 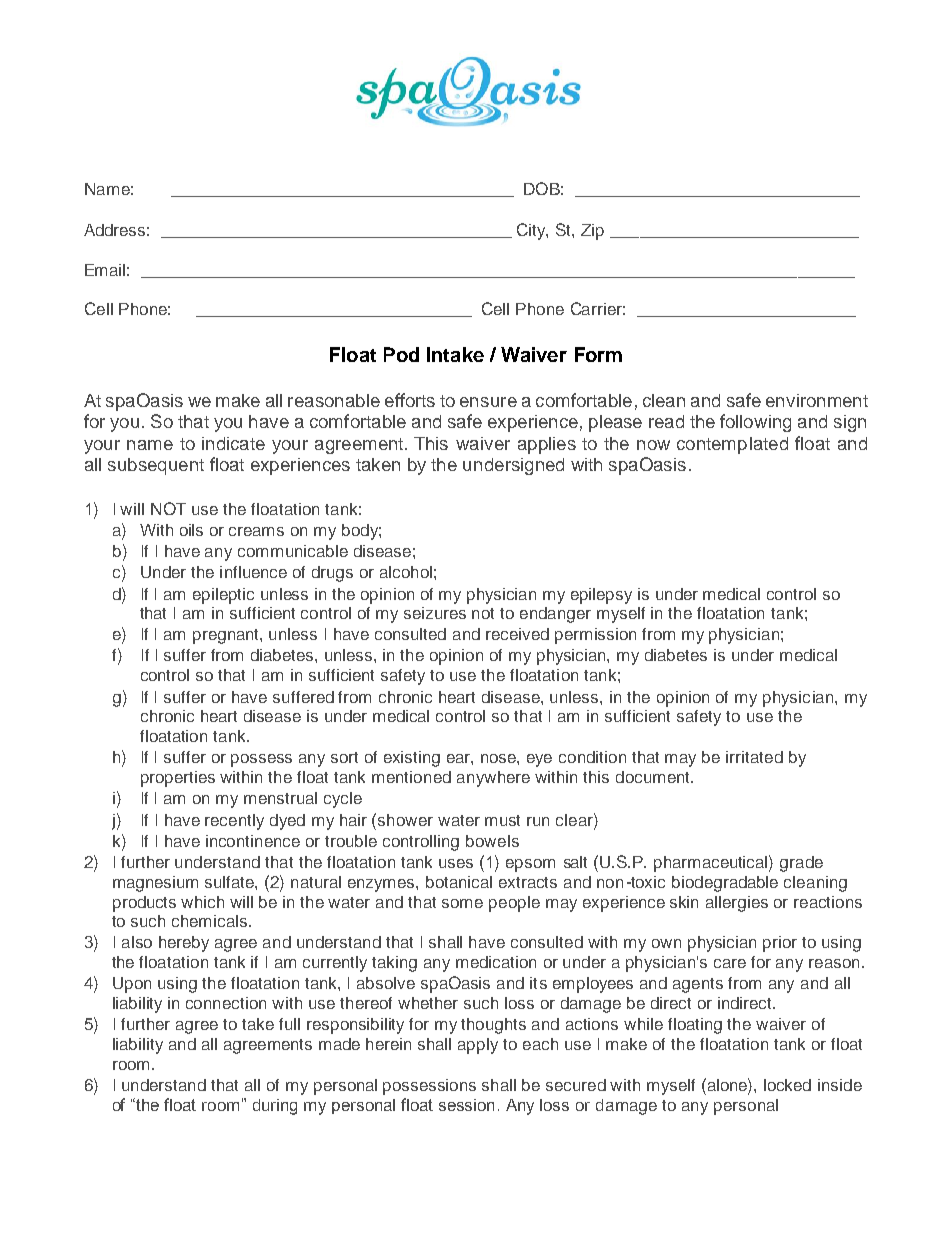 I want to click on Pod, so click(x=401, y=354).
